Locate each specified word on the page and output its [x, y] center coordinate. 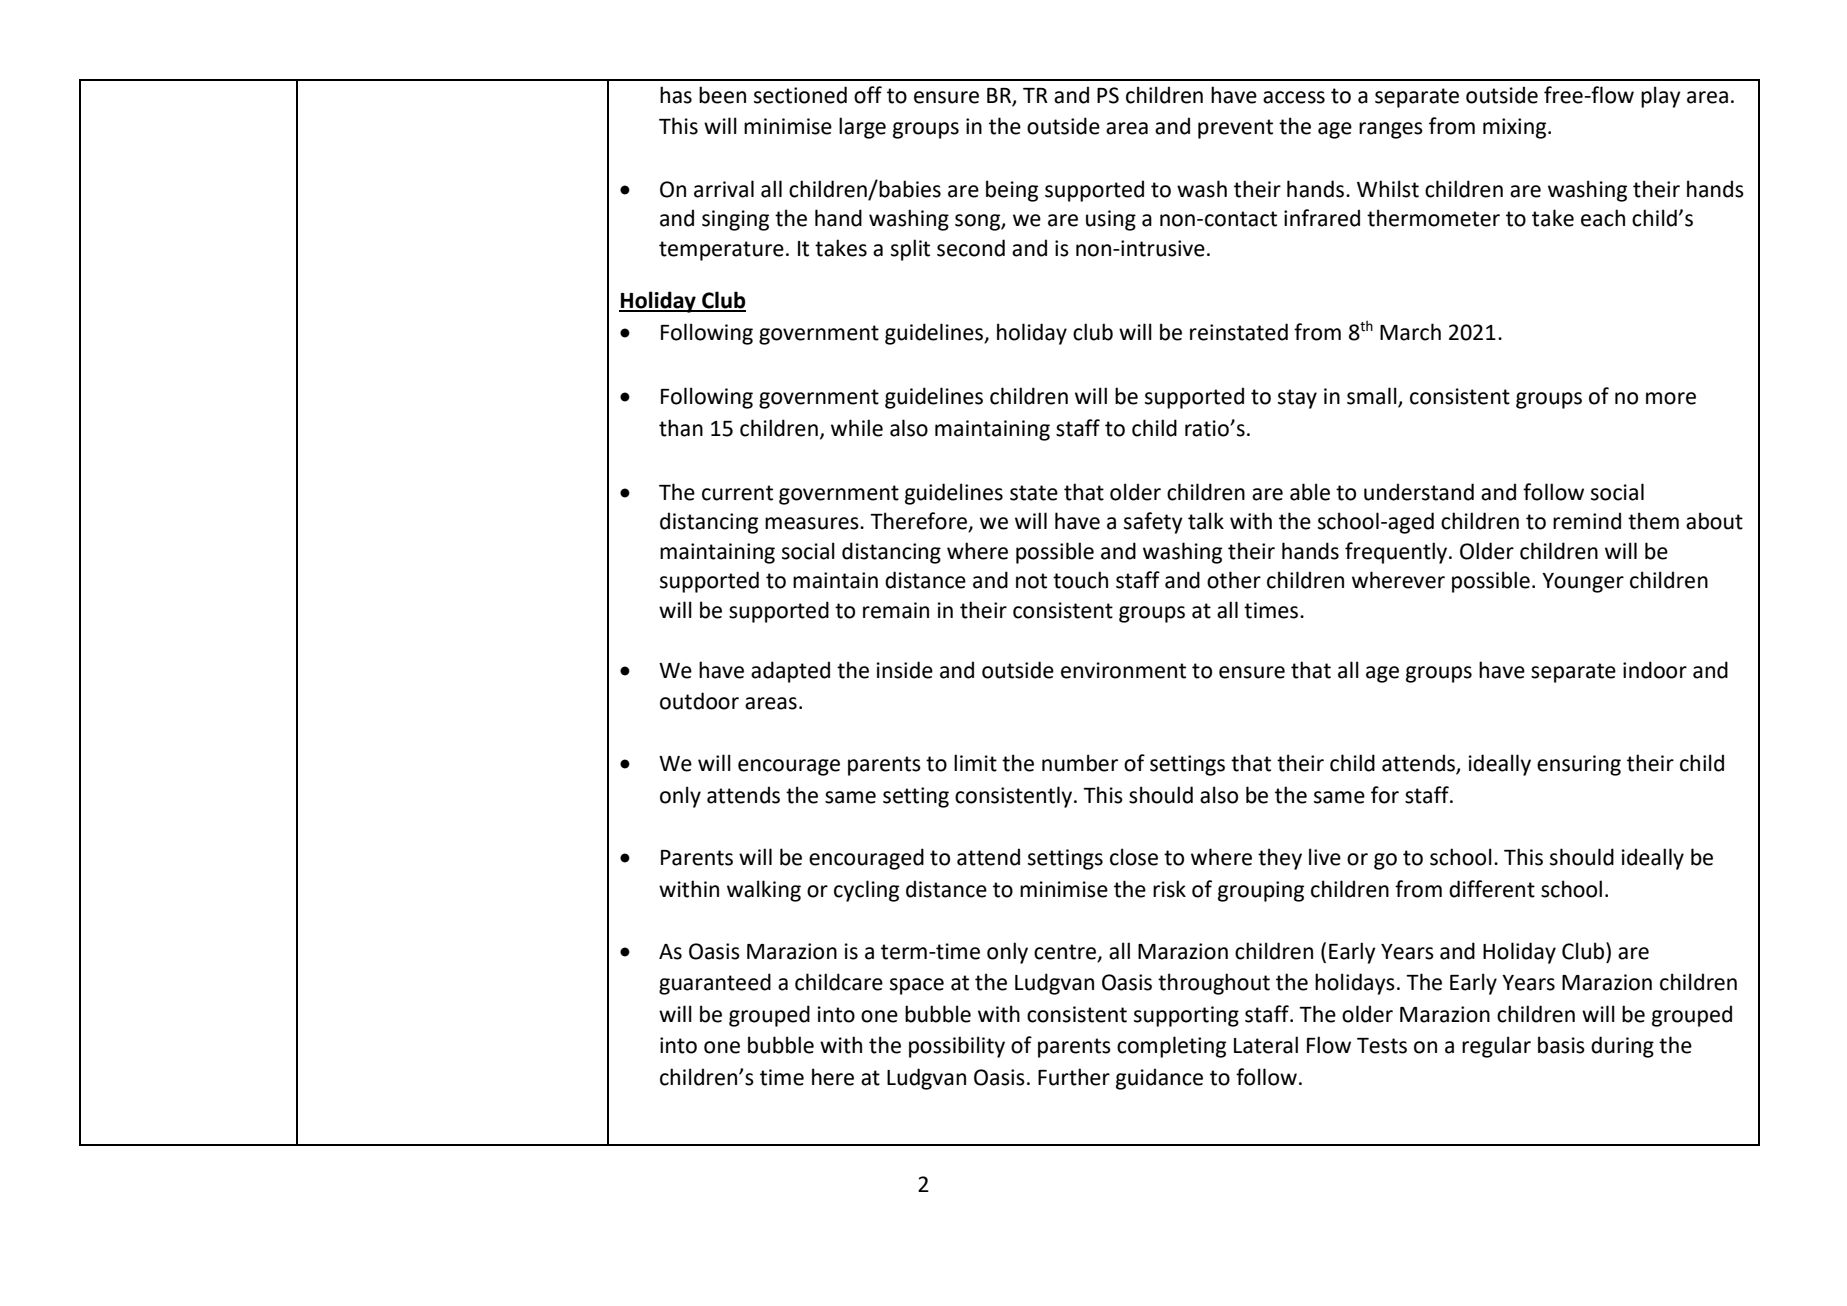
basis [1561, 1045]
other [1234, 580]
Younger [1583, 583]
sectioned [800, 95]
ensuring [1579, 765]
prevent [1235, 129]
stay [1297, 399]
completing [1171, 1047]
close [1134, 857]
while [857, 428]
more [1671, 398]
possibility [957, 1047]
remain [896, 610]
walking [764, 891]
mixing [1516, 128]
